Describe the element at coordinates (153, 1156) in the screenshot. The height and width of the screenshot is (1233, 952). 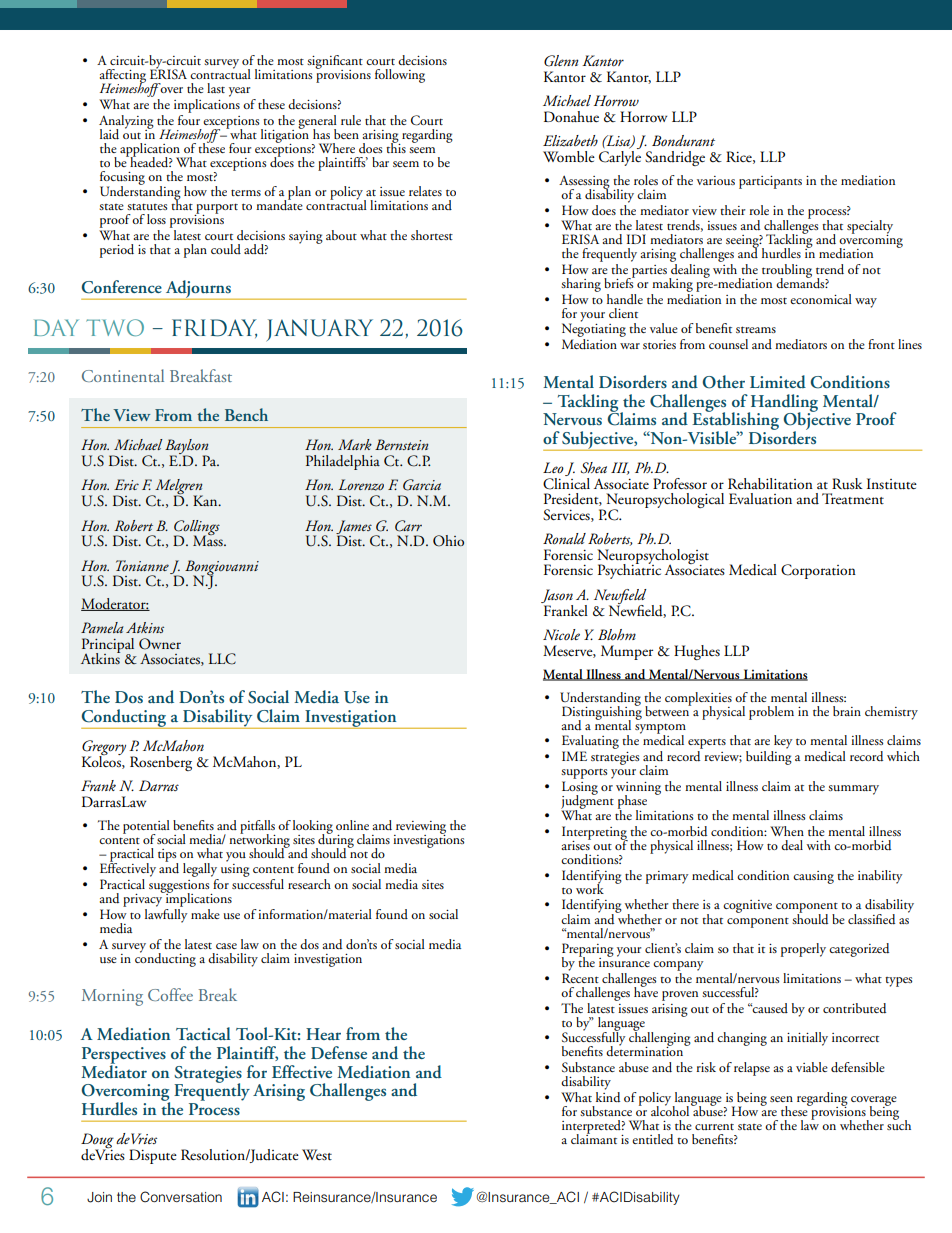
I see `Dispute` at that location.
